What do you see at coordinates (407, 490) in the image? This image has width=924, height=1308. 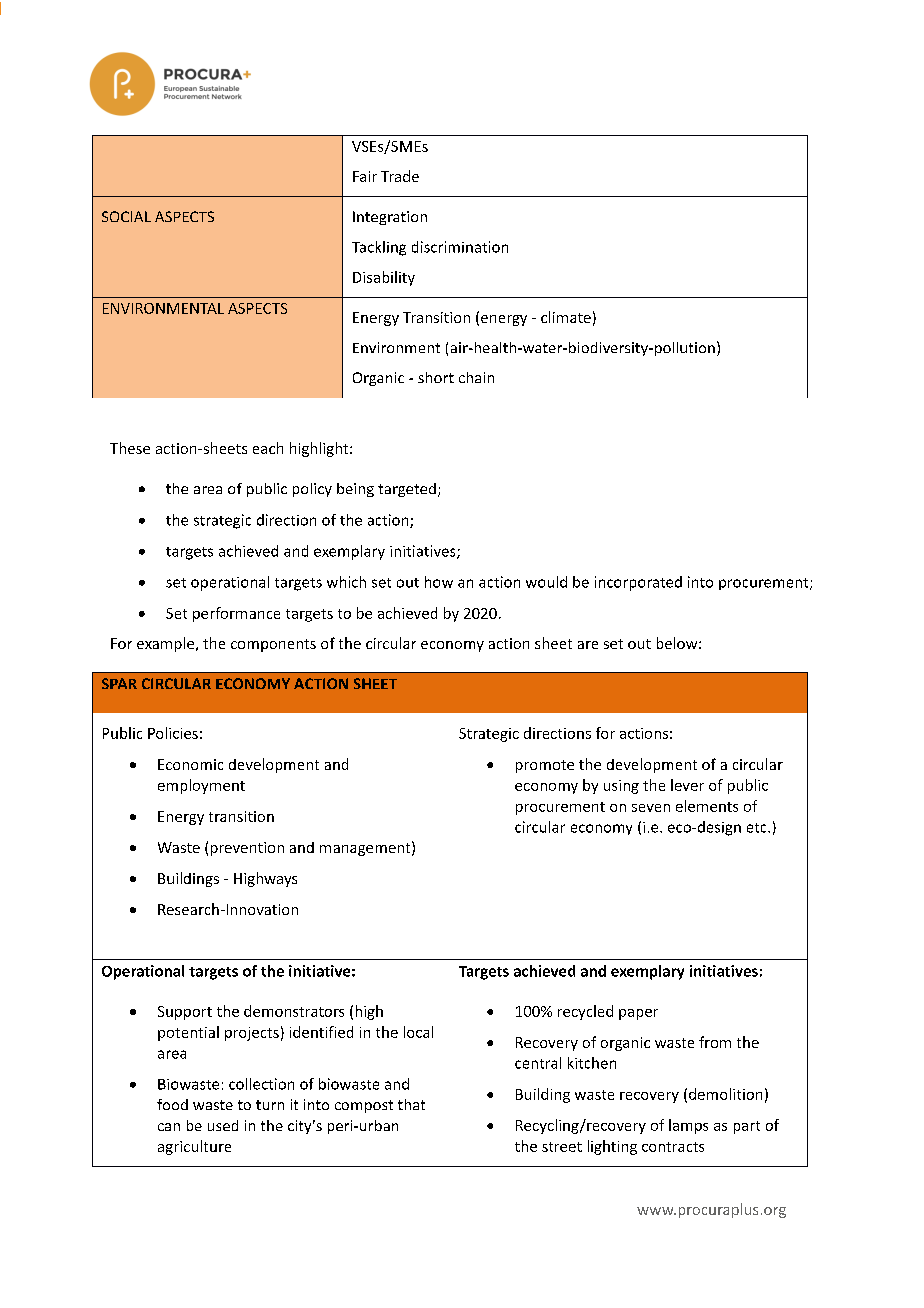 I see `targeted` at bounding box center [407, 490].
